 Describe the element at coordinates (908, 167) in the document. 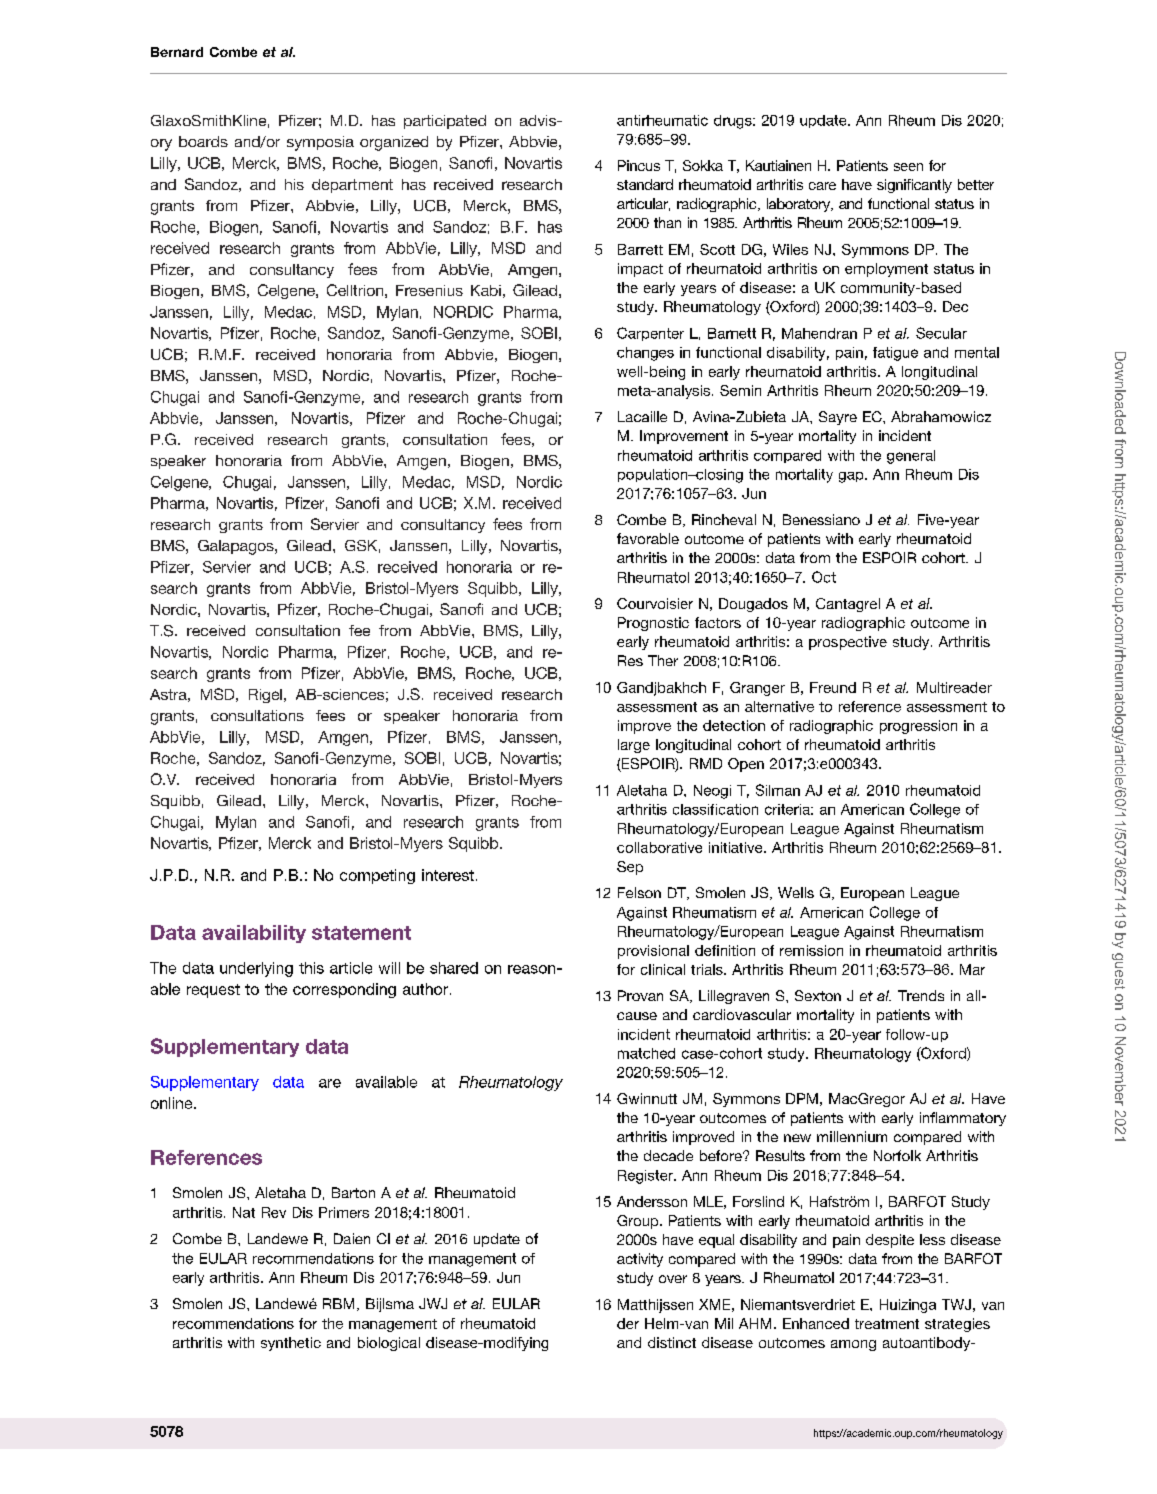

I see `seen` at that location.
